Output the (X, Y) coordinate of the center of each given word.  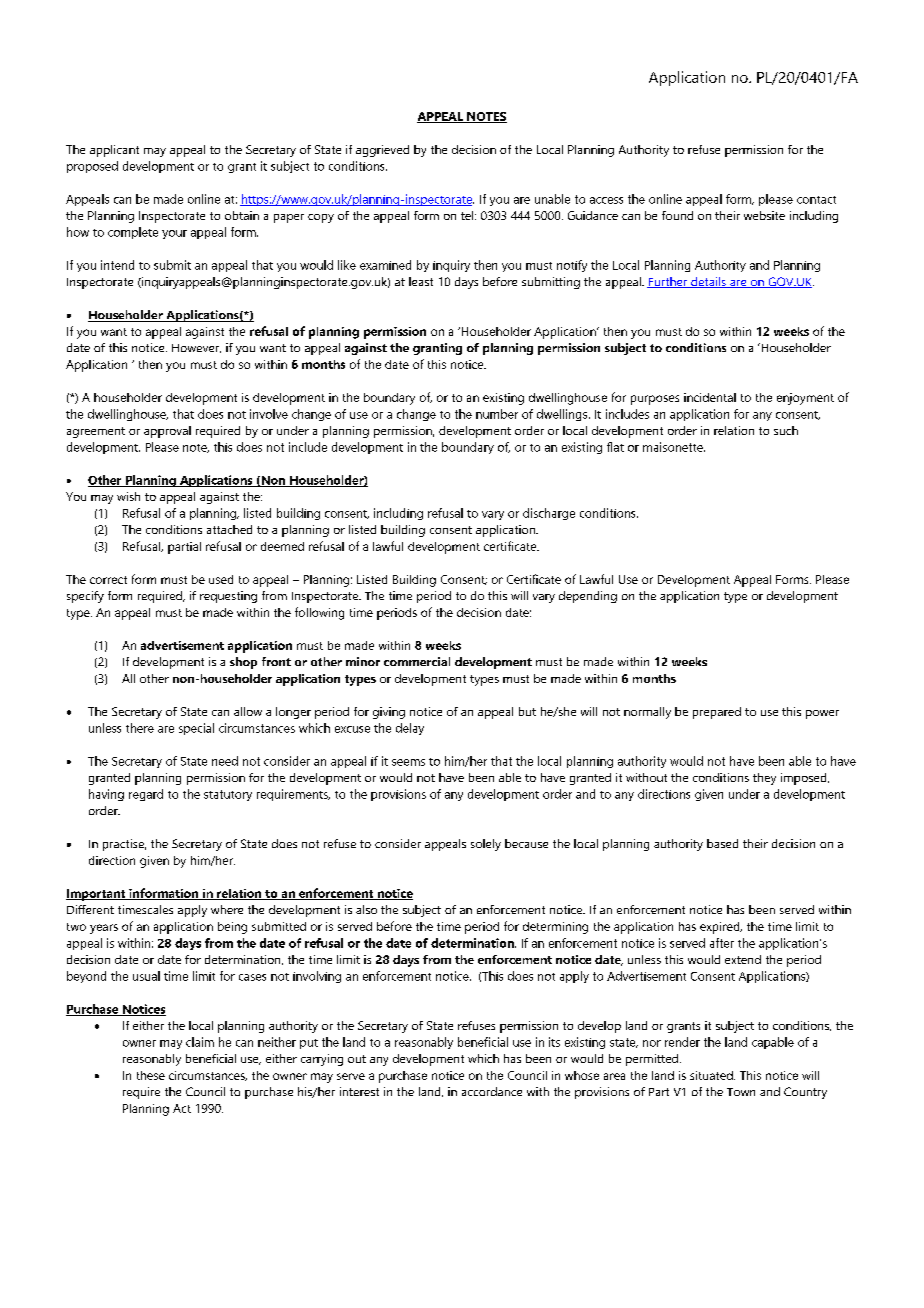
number (497, 414)
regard (146, 795)
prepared (717, 713)
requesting (228, 597)
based (722, 843)
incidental (710, 397)
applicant (114, 151)
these (151, 1075)
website (764, 215)
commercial (417, 661)
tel (468, 215)
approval (167, 432)
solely (486, 845)
